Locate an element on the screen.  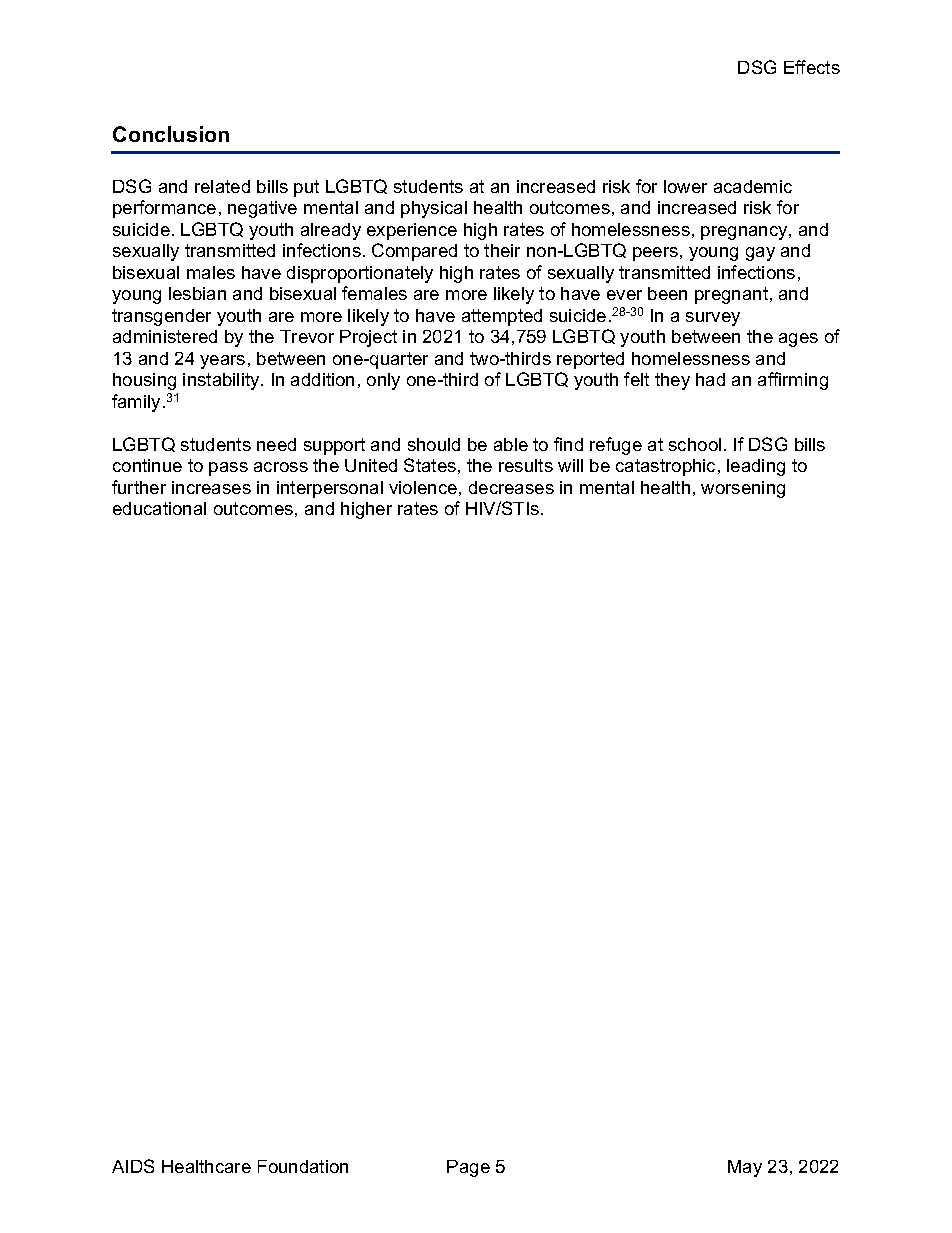
should is located at coordinates (434, 444).
